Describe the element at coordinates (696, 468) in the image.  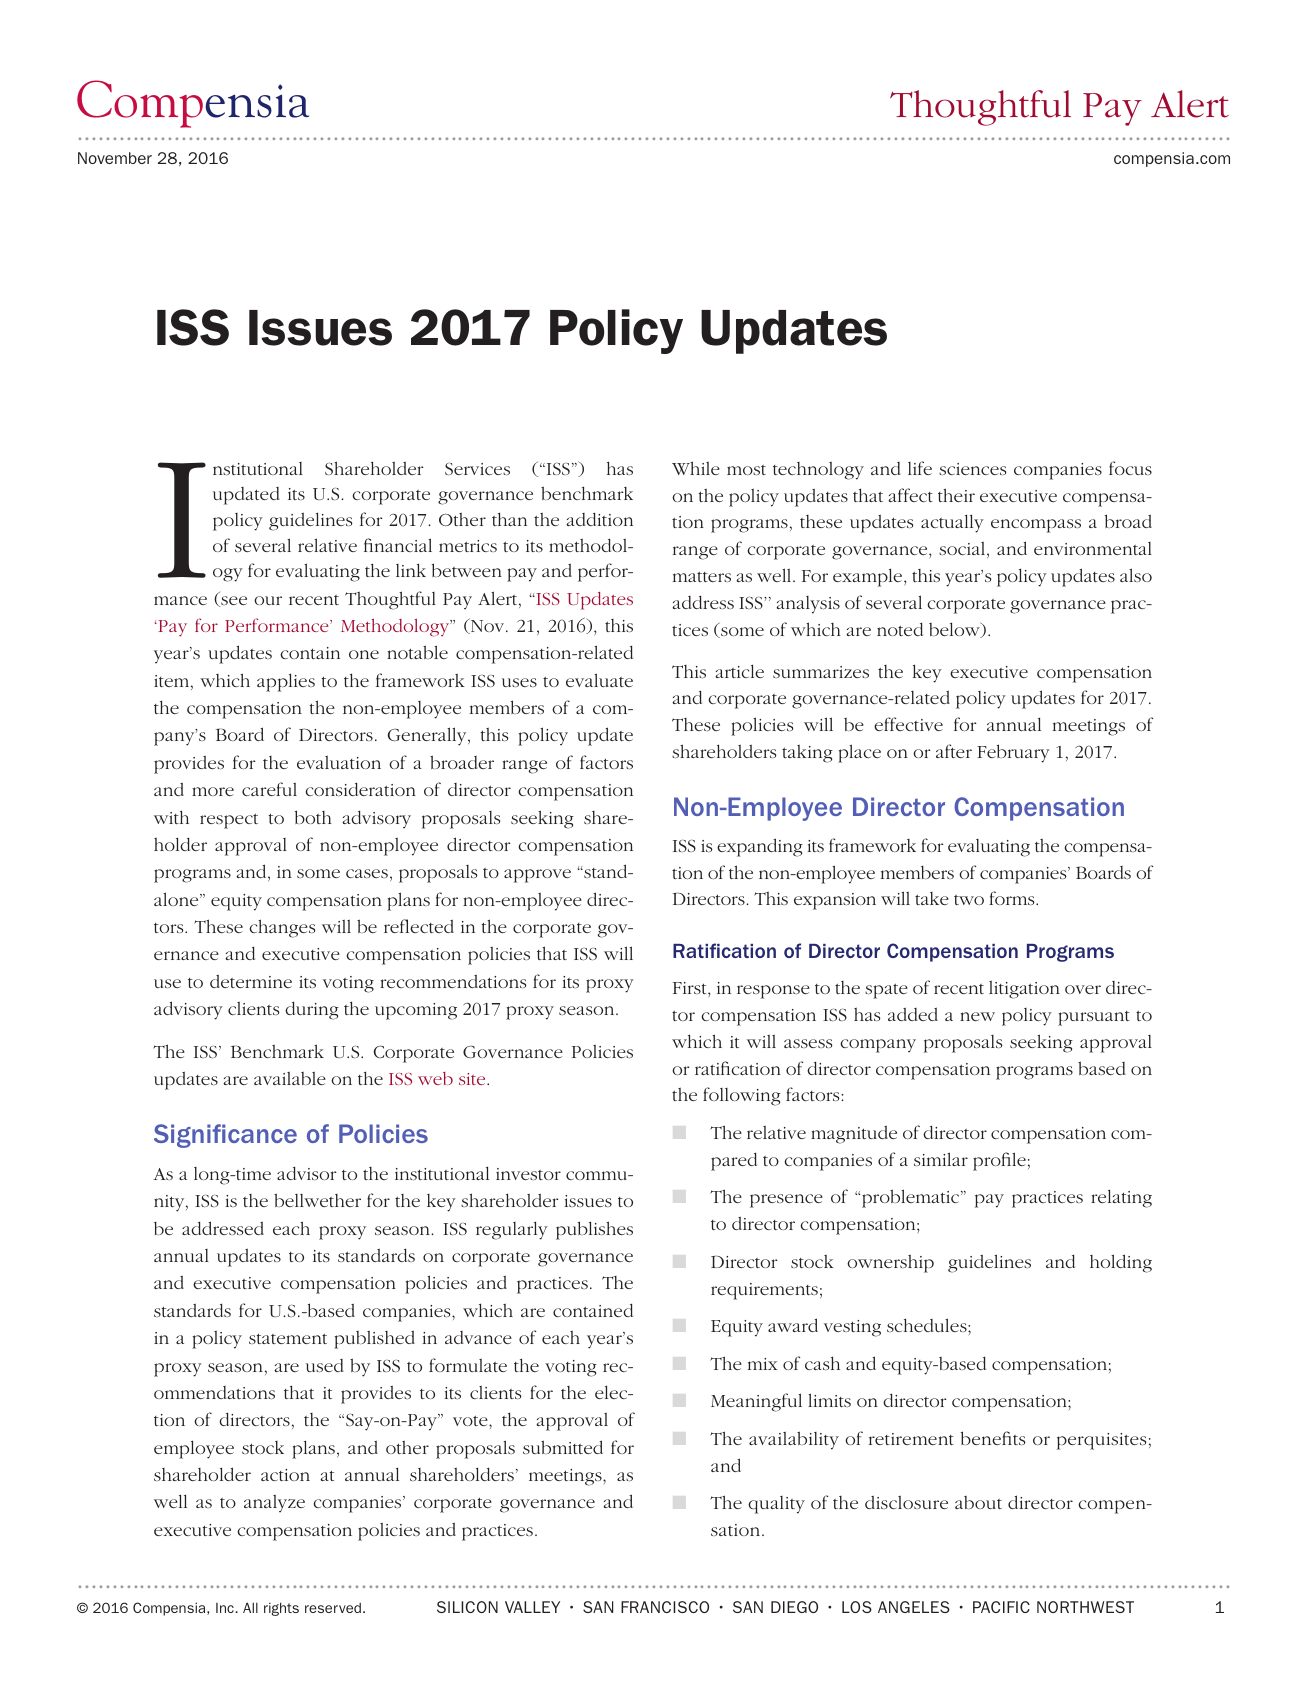
I see `While` at that location.
